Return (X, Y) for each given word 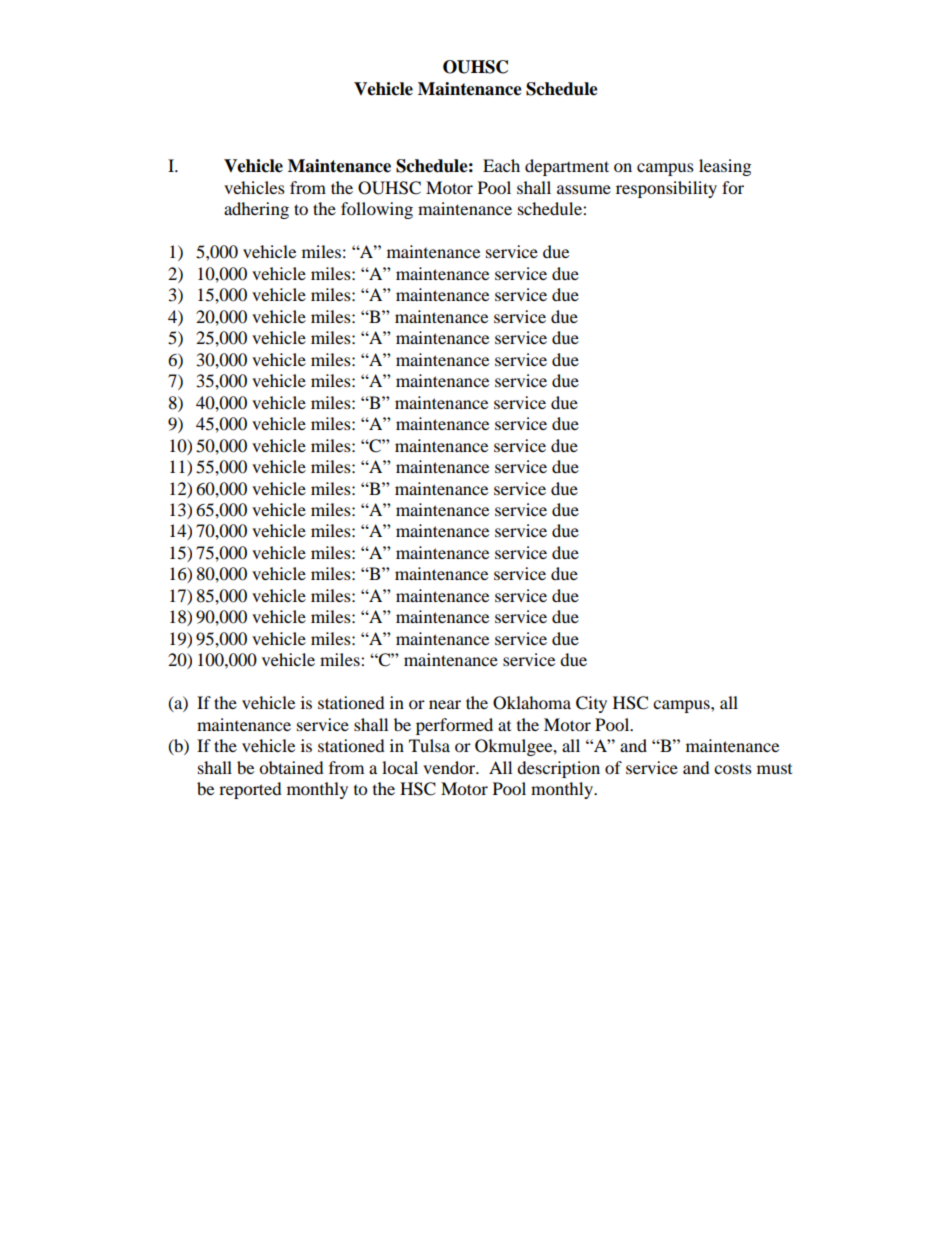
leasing (725, 167)
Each (501, 165)
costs (733, 769)
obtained (291, 767)
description (558, 769)
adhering (256, 210)
